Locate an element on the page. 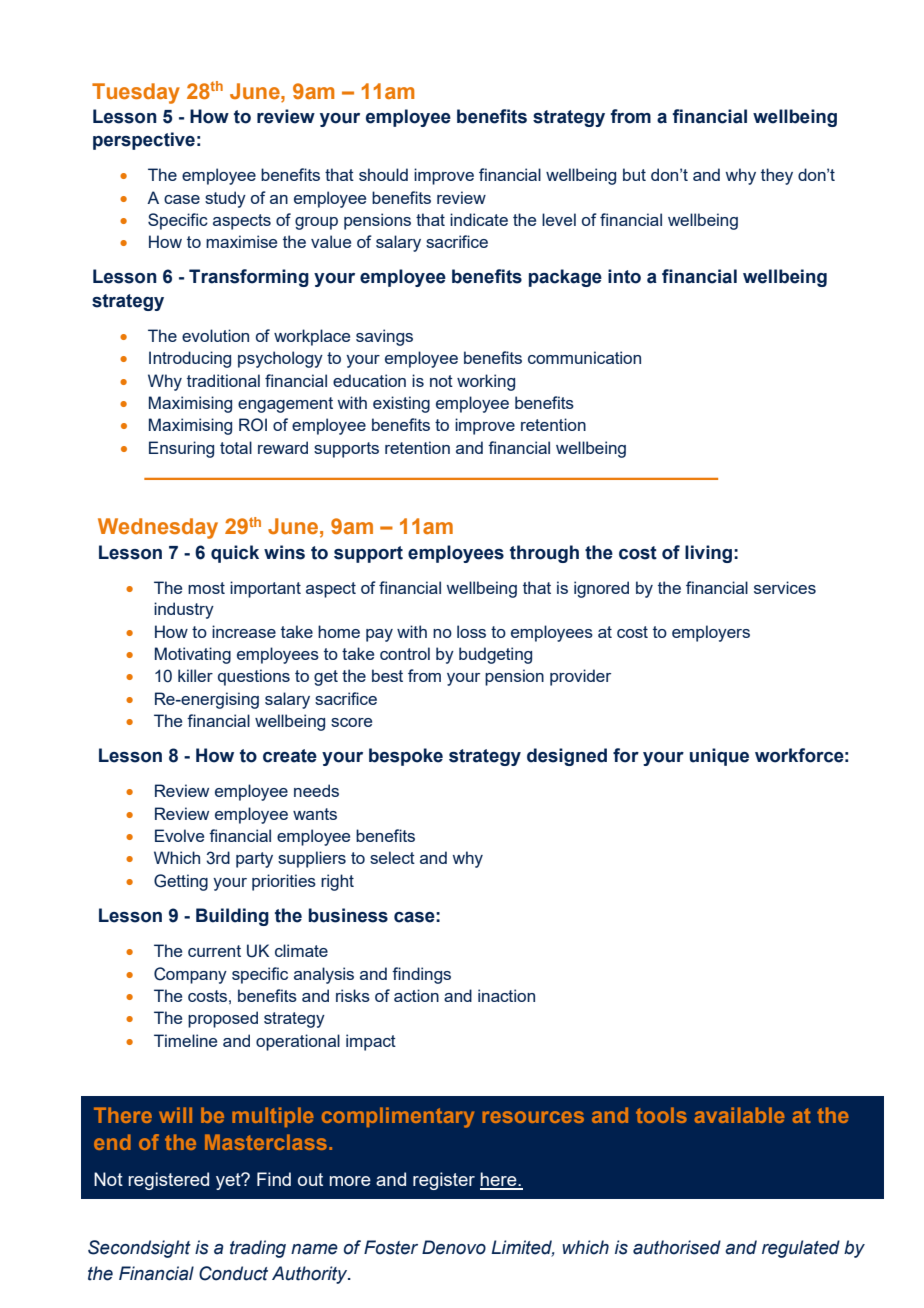 Image resolution: width=924 pixels, height=1308 pixels. Wednesday is located at coordinates (158, 528).
